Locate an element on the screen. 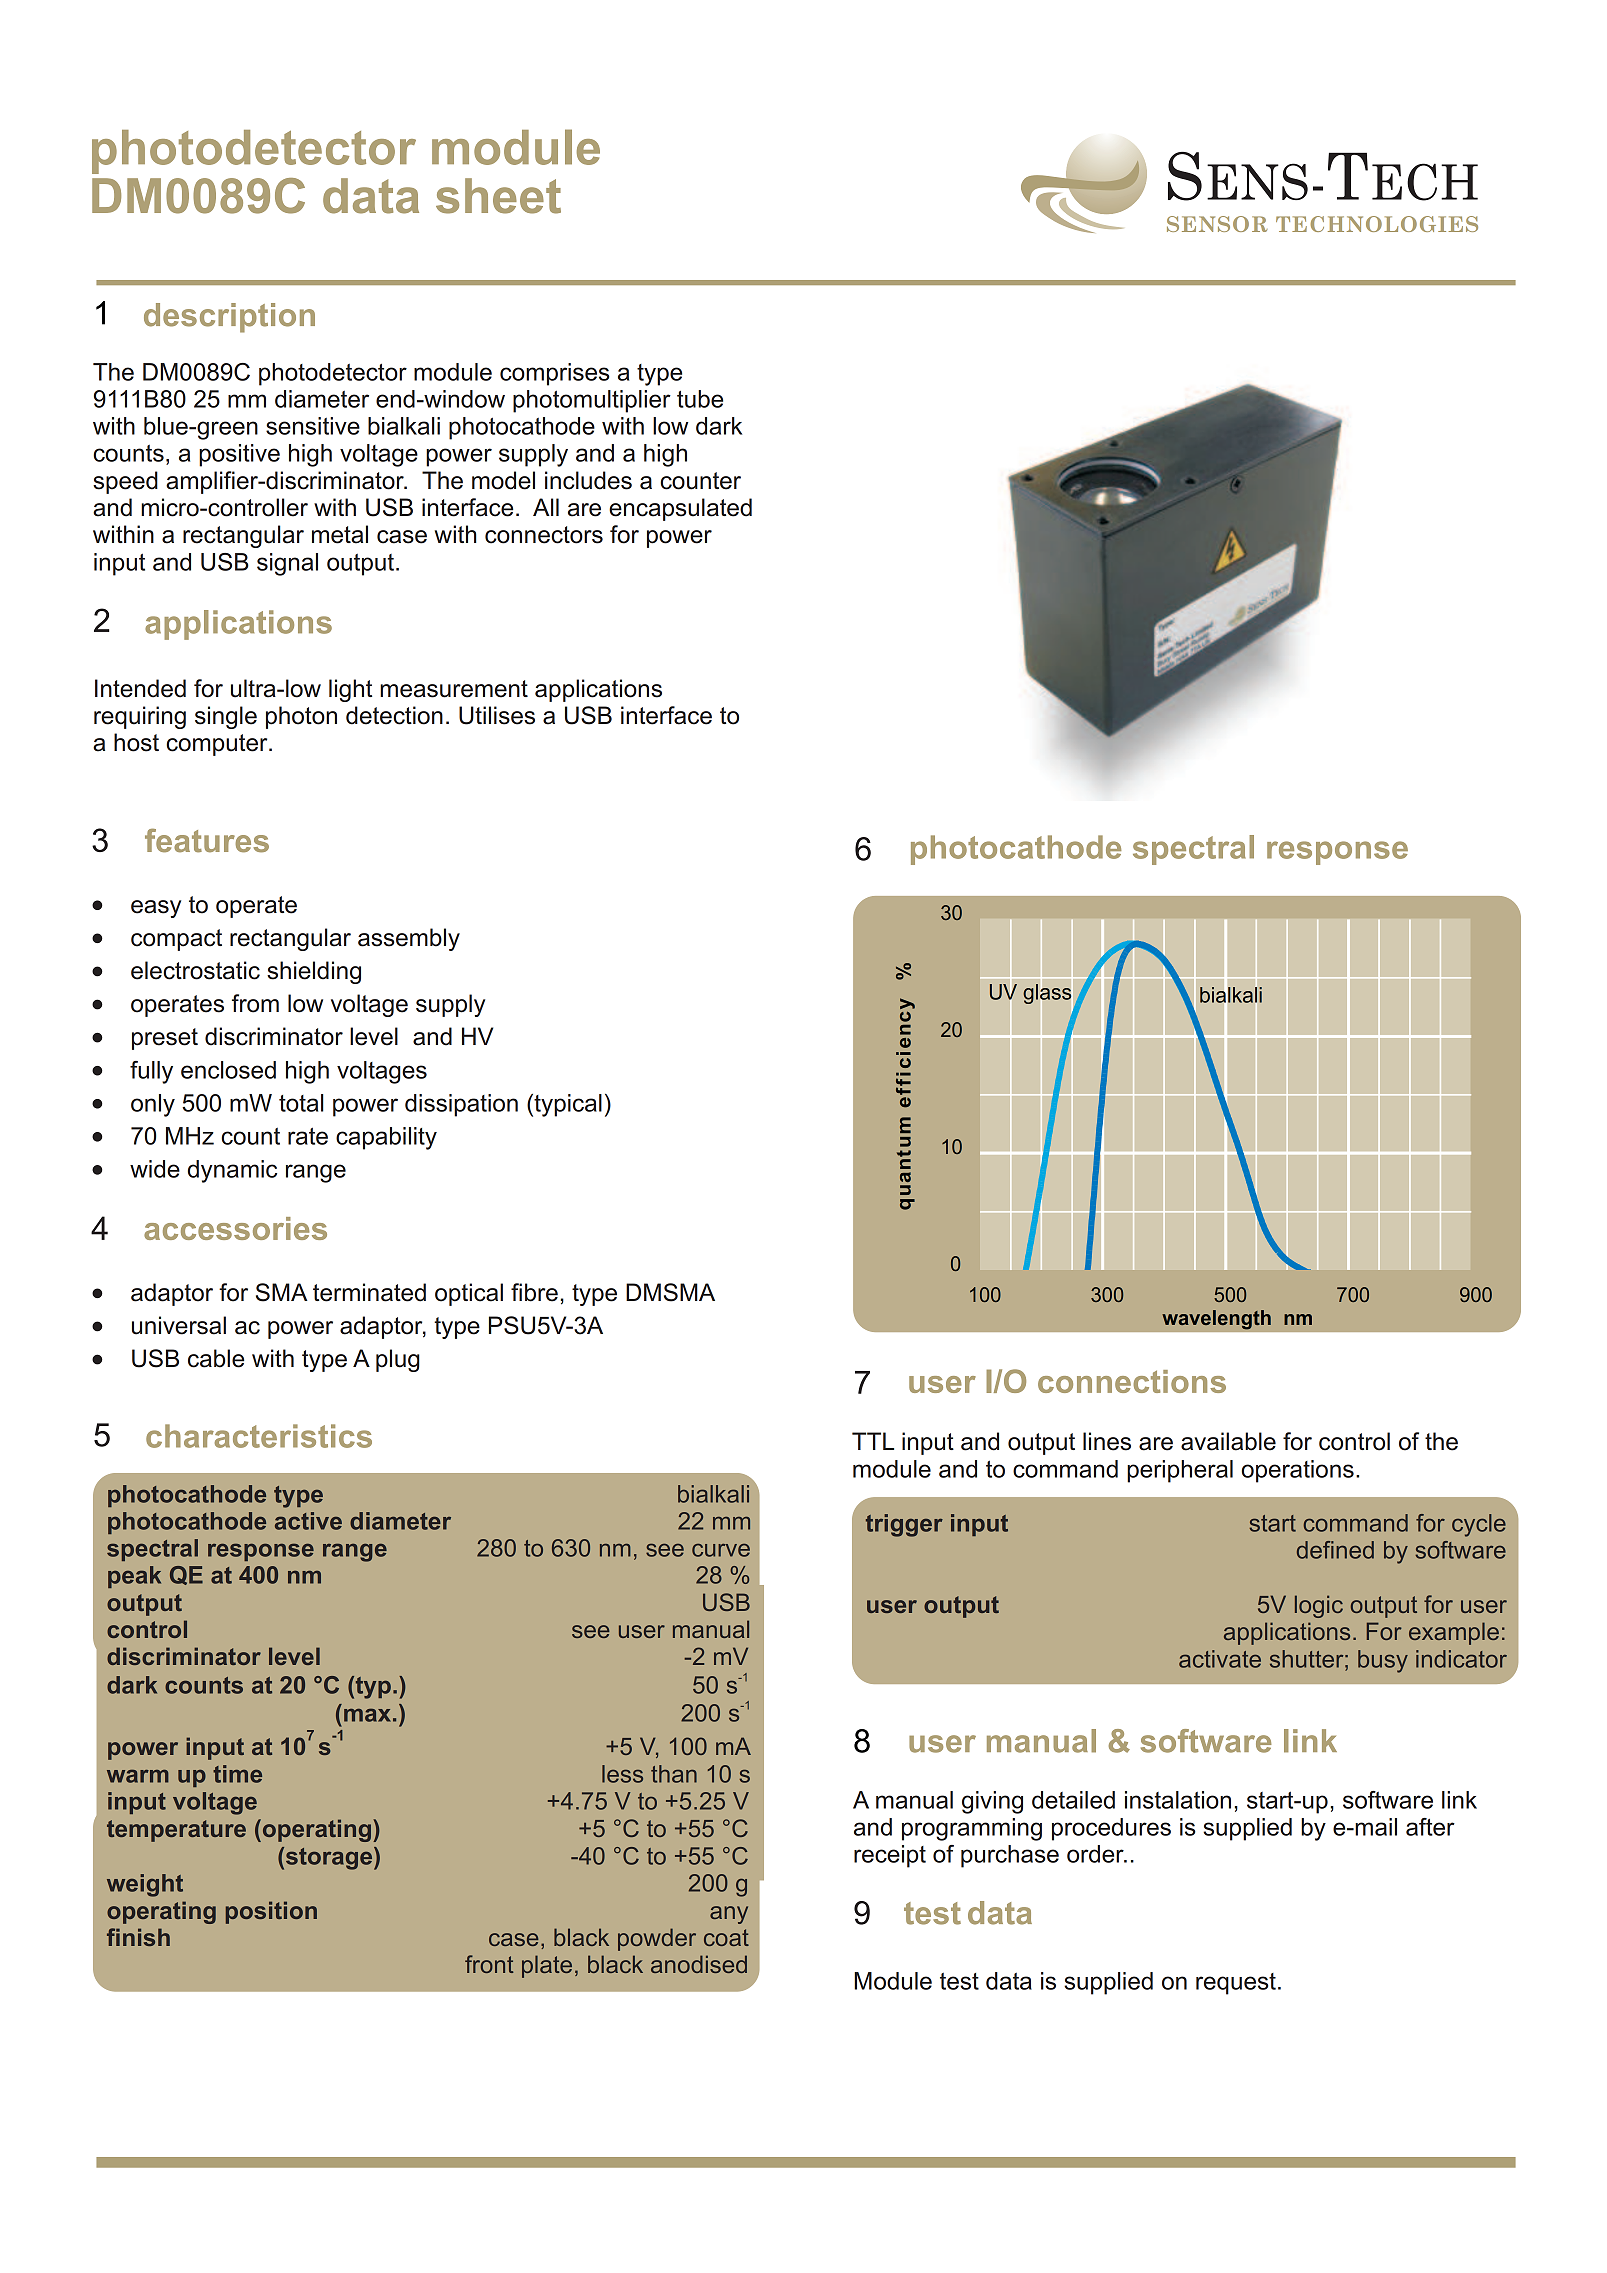 The height and width of the screenshot is (2273, 1607). glass is located at coordinates (1048, 994).
